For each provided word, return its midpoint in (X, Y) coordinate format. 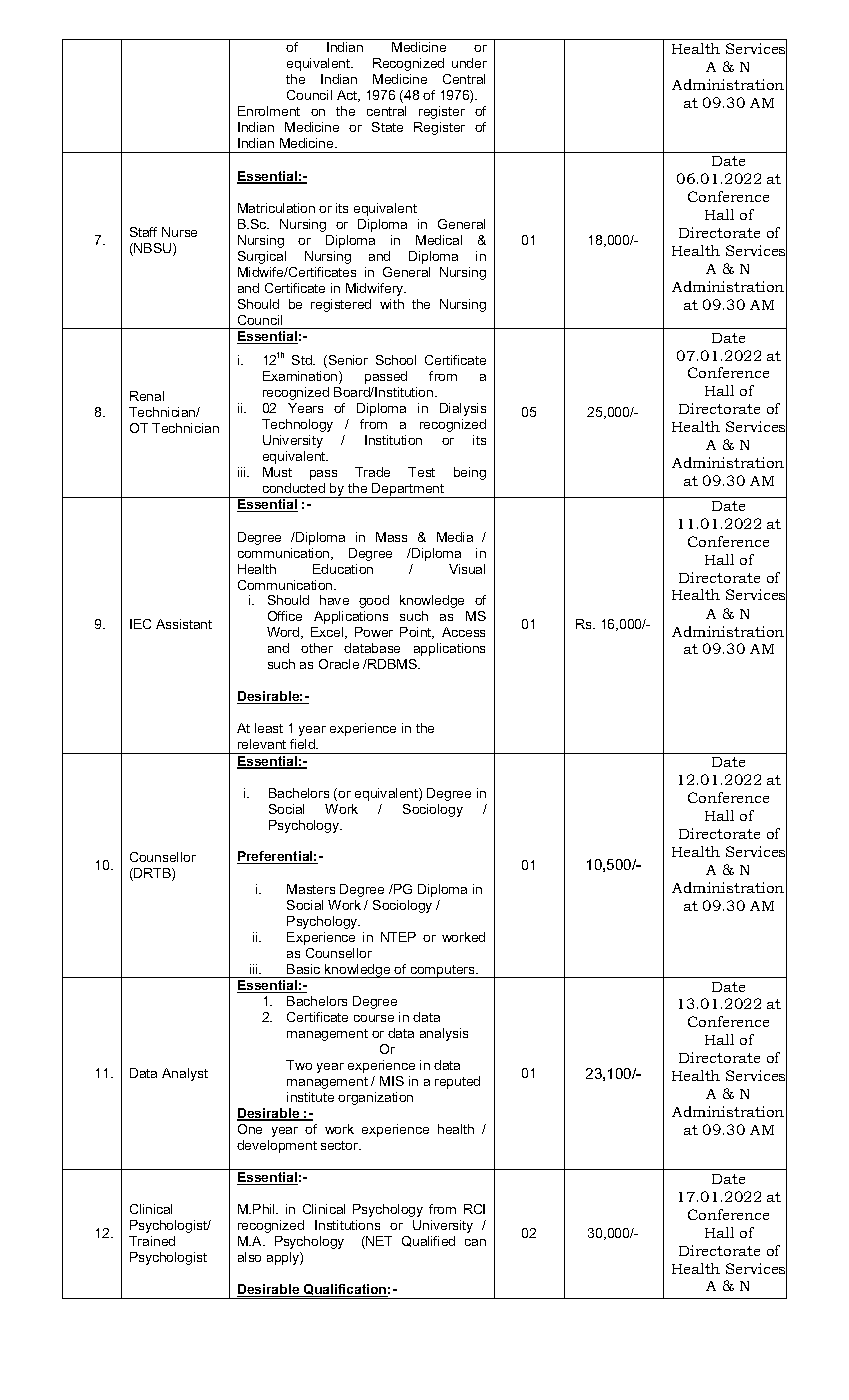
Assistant (184, 624)
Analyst (185, 1074)
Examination (301, 377)
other (317, 648)
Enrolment (269, 111)
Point (417, 633)
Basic (303, 969)
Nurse (179, 232)
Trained (152, 1241)
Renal (147, 396)
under (469, 63)
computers (443, 971)
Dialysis (463, 409)
